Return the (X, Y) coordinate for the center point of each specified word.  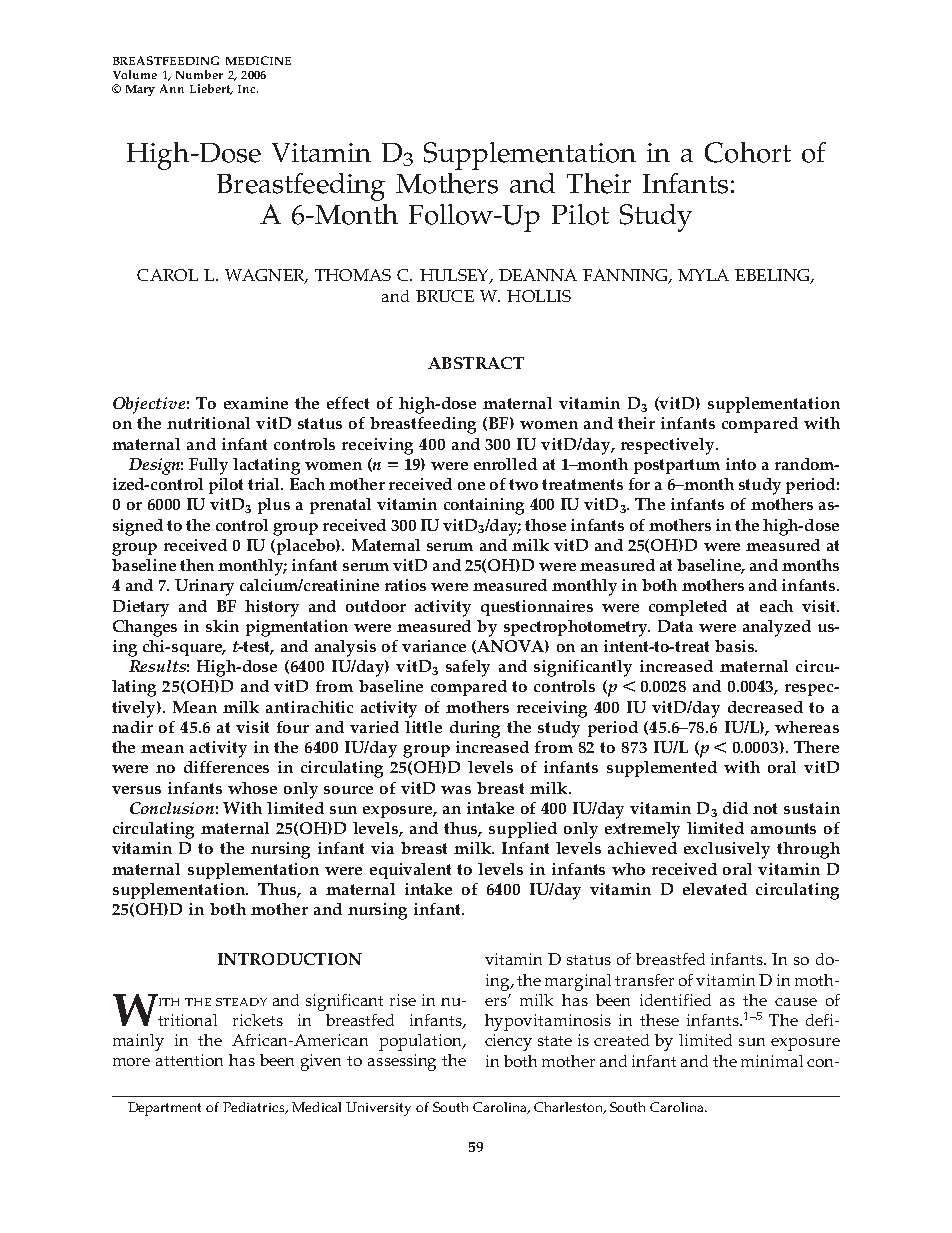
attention (189, 1060)
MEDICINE (258, 60)
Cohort (748, 152)
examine (256, 403)
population (422, 1042)
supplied (523, 830)
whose (252, 788)
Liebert (211, 89)
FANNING (626, 276)
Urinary (204, 587)
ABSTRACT (476, 363)
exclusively (727, 850)
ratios (405, 585)
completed (688, 608)
